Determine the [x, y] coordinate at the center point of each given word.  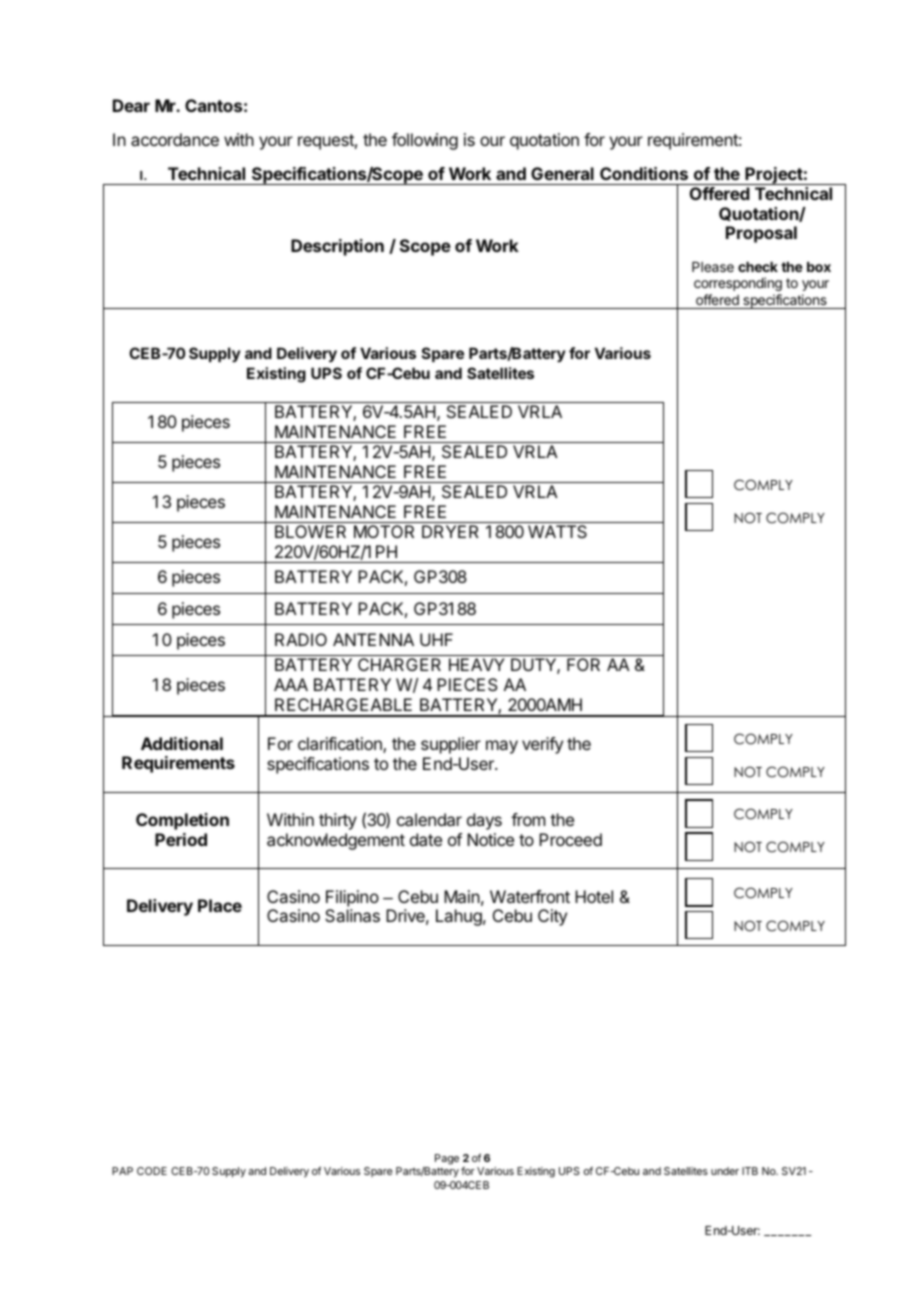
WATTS [557, 531]
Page [447, 1159]
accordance [175, 139]
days [484, 821]
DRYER [450, 531]
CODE [152, 1171]
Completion [182, 821]
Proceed [570, 839]
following [425, 141]
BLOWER [310, 531]
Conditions [644, 173]
